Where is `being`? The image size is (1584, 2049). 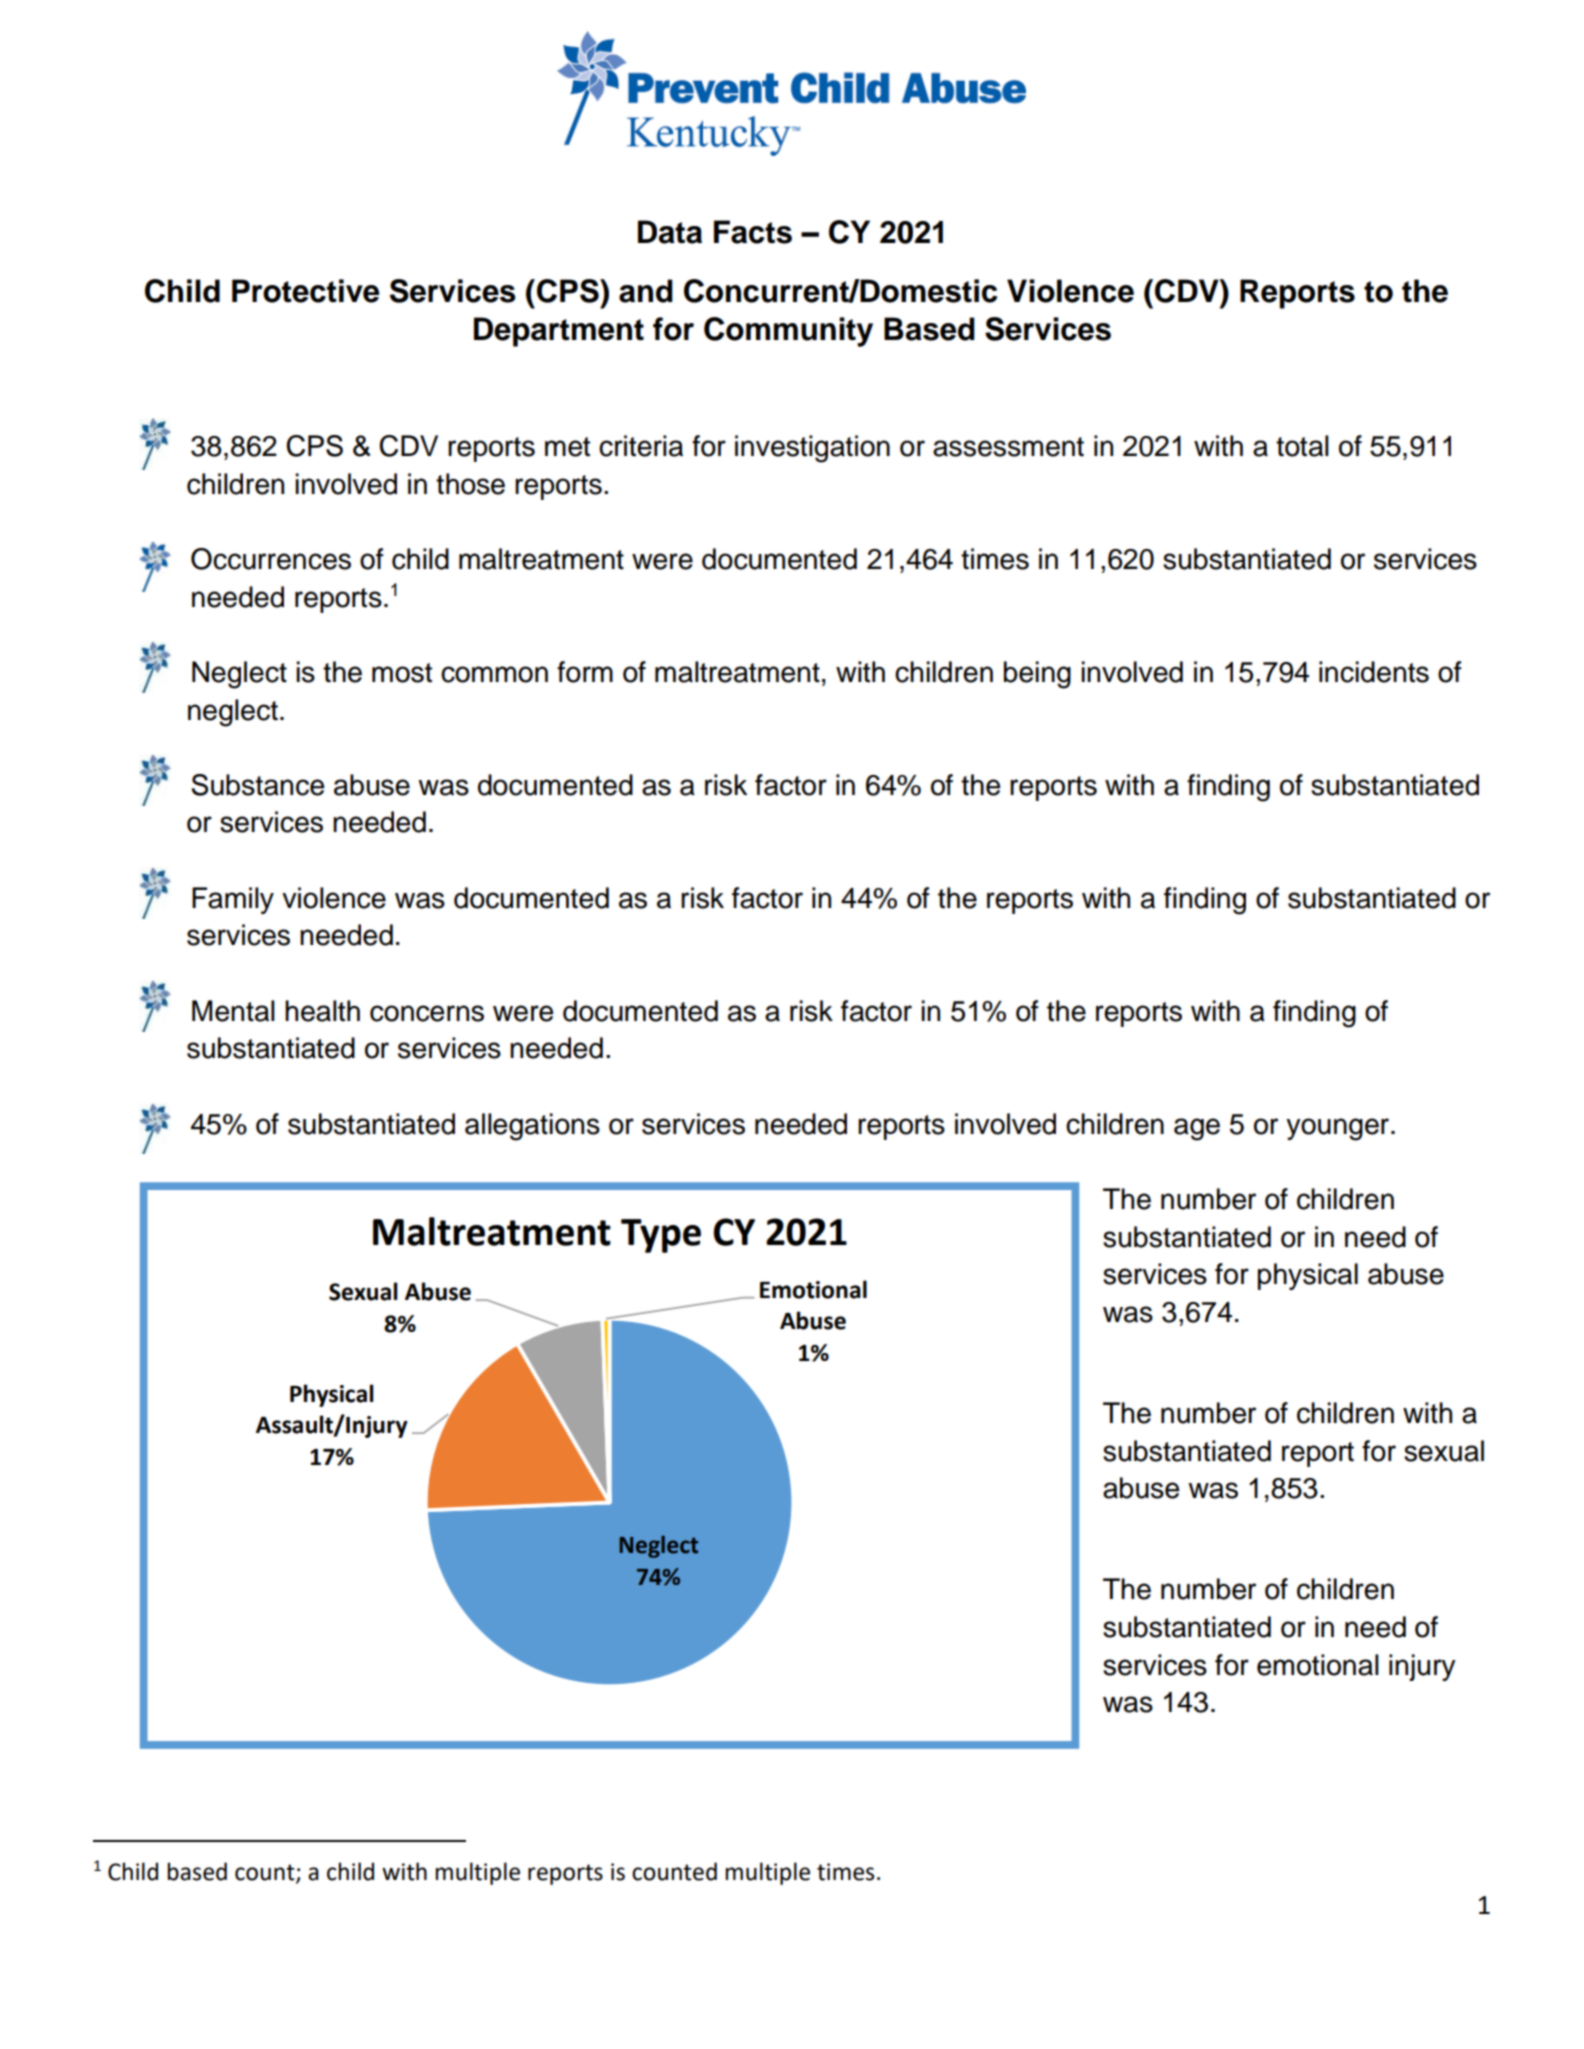 being is located at coordinates (1037, 675).
